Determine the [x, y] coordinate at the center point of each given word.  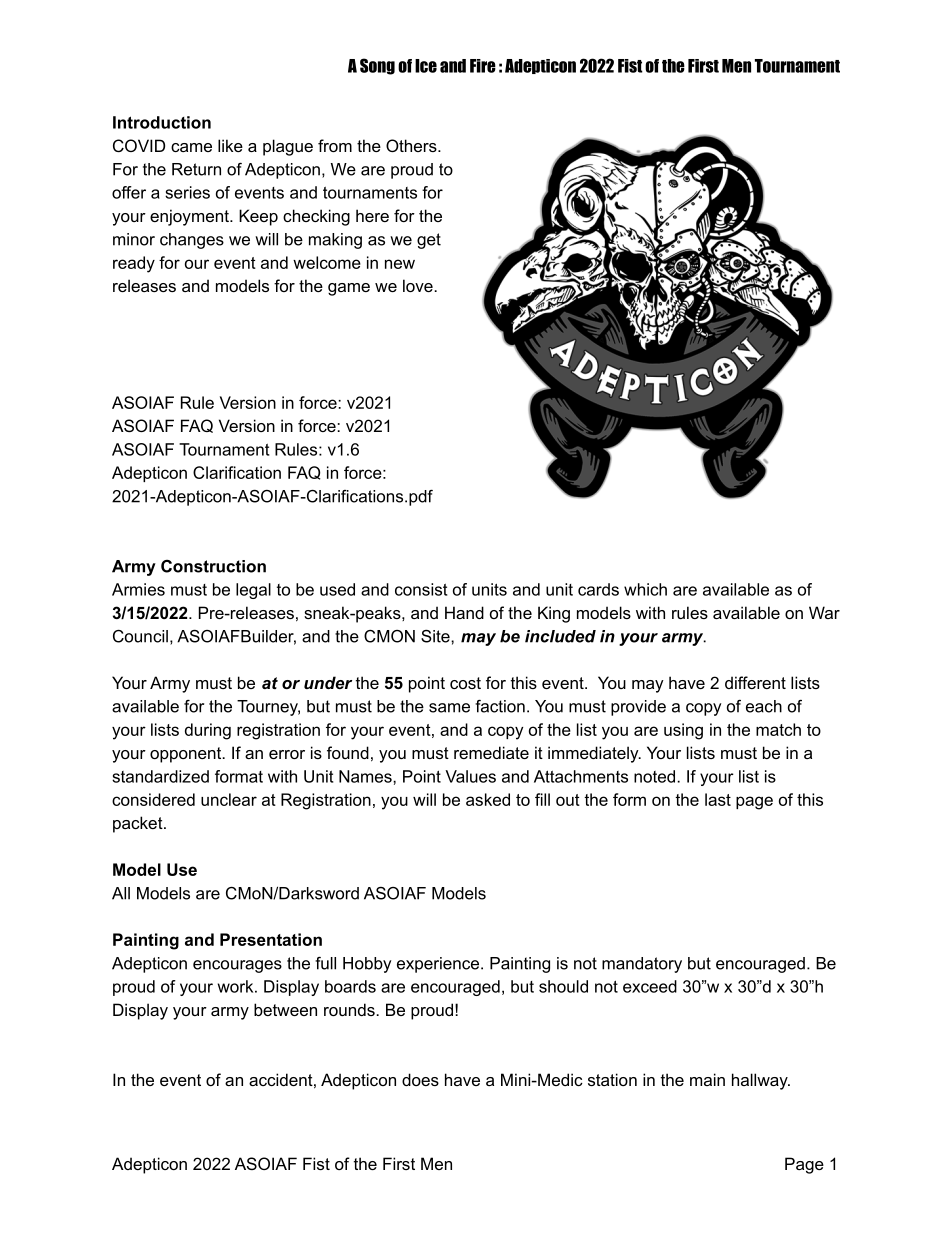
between [285, 1009]
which [645, 589]
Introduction [162, 122]
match [778, 729]
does [420, 1079]
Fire [483, 66]
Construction [213, 566]
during [208, 731]
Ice [426, 66]
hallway [761, 1081]
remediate [491, 752]
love [419, 285]
